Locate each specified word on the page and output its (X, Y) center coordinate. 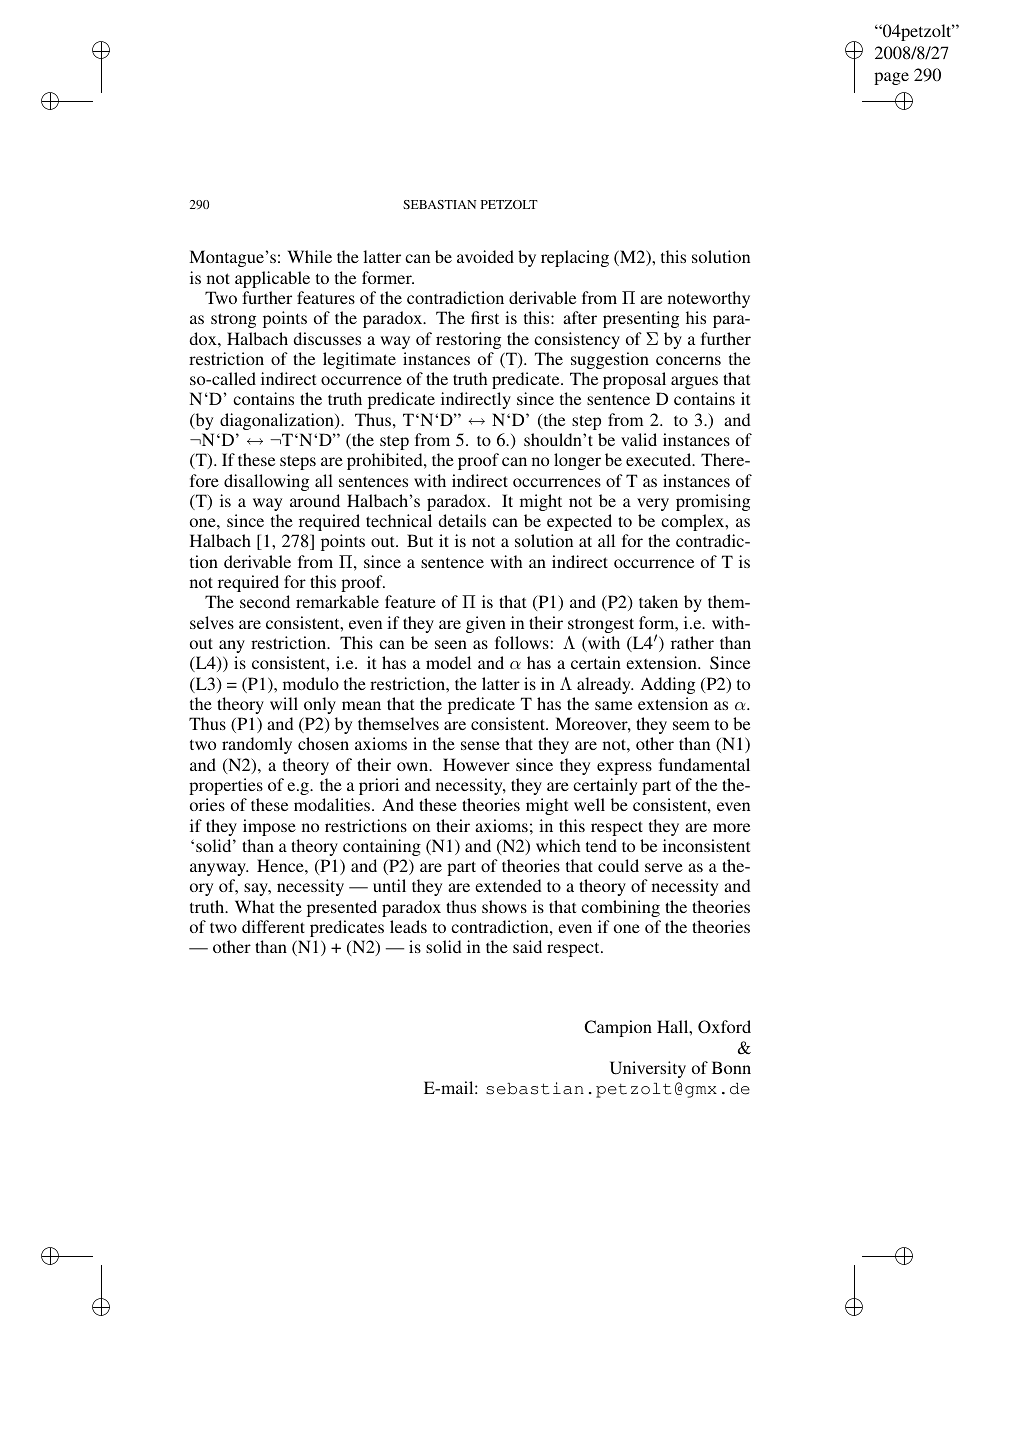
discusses (327, 338)
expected (579, 522)
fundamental (704, 764)
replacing (575, 258)
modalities (332, 804)
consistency (577, 340)
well (589, 804)
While (310, 256)
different (273, 926)
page (891, 78)
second (265, 601)
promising (713, 502)
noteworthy (709, 299)
